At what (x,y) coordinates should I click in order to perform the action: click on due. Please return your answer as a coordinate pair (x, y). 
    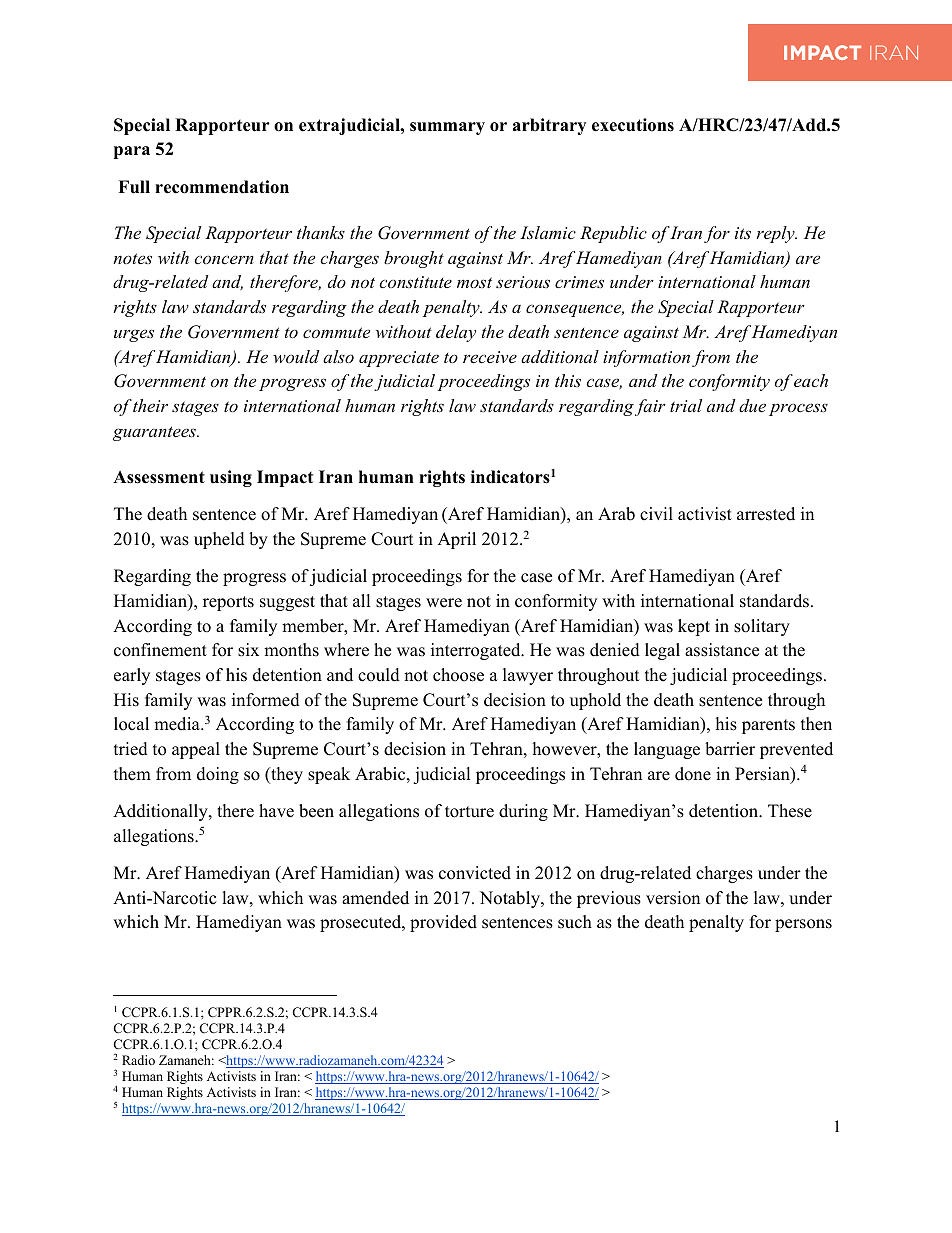
    Looking at the image, I should click on (752, 405).
